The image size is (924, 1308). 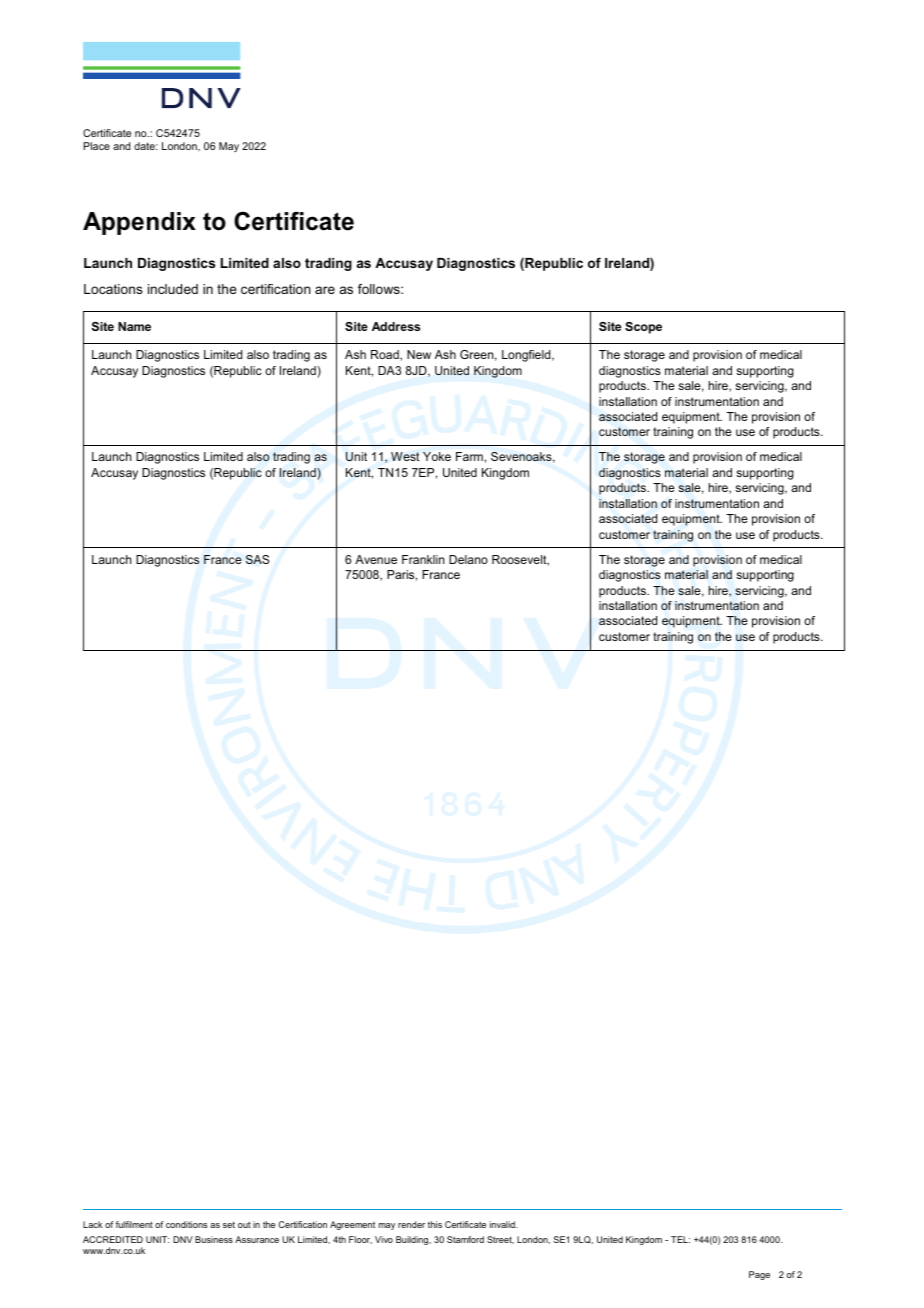 What do you see at coordinates (325, 290) in the screenshot?
I see `are` at bounding box center [325, 290].
